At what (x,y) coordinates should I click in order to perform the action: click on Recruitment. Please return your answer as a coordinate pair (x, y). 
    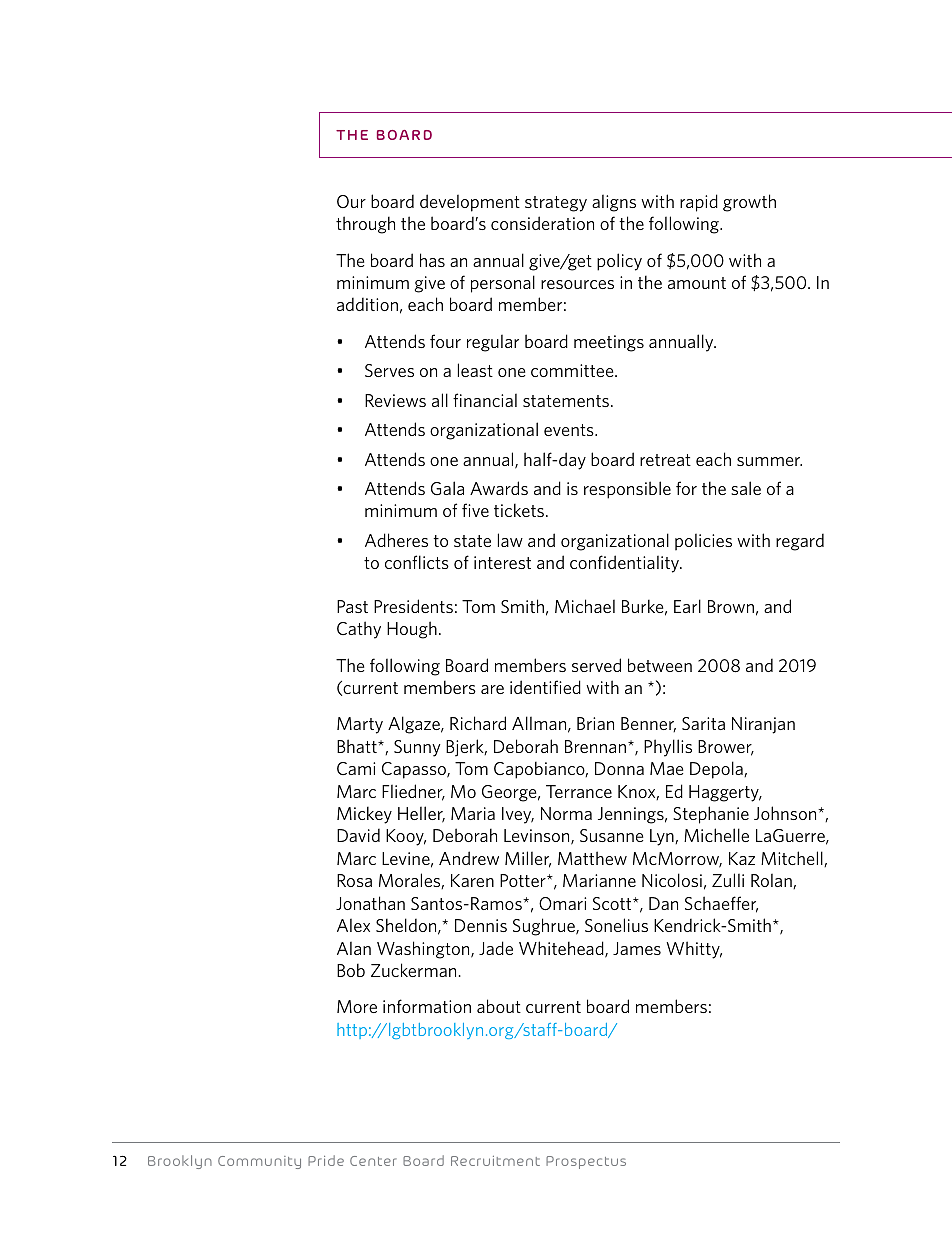
    Looking at the image, I should click on (495, 1161).
